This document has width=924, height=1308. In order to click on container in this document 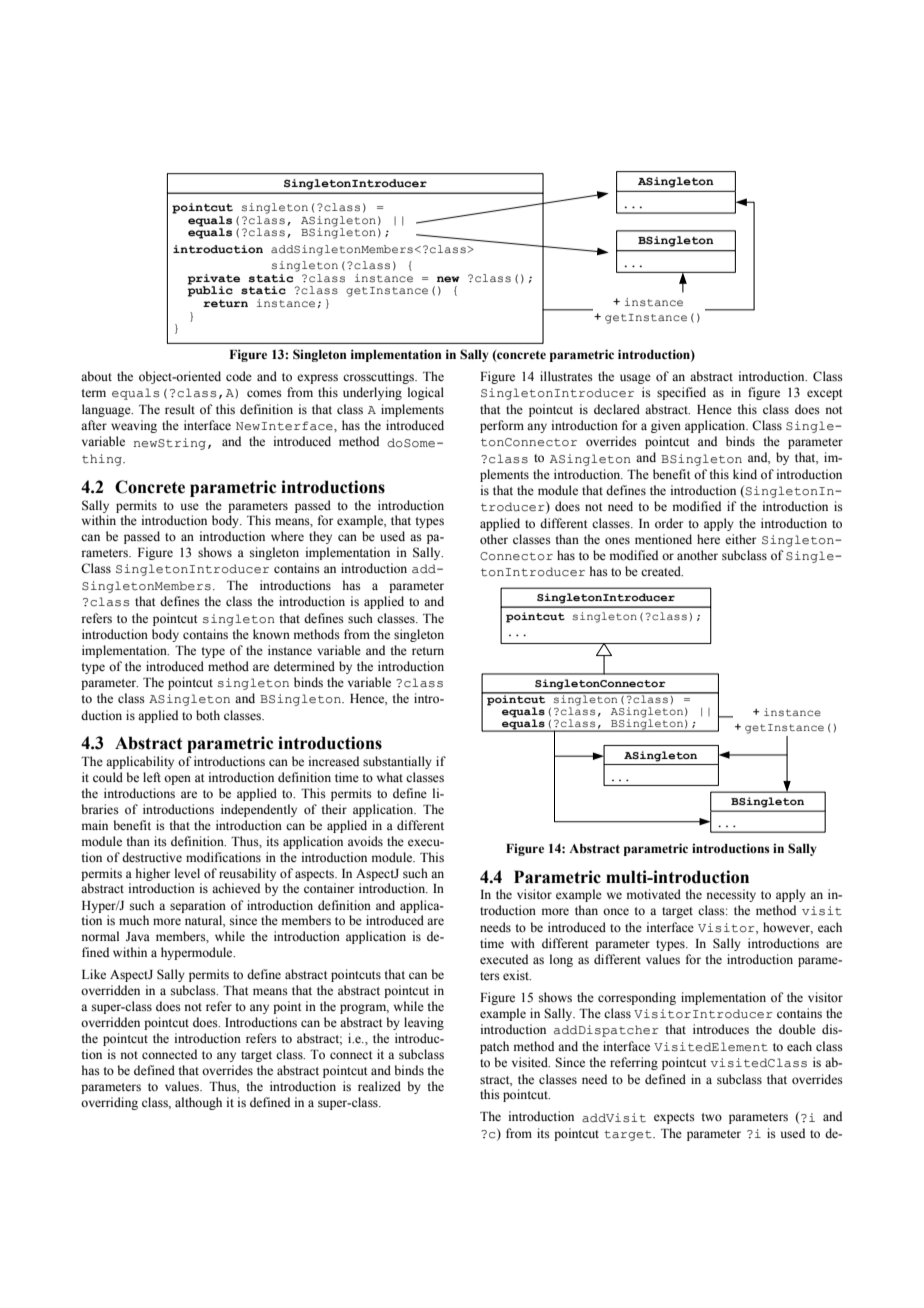, I will do `click(329, 888)`.
